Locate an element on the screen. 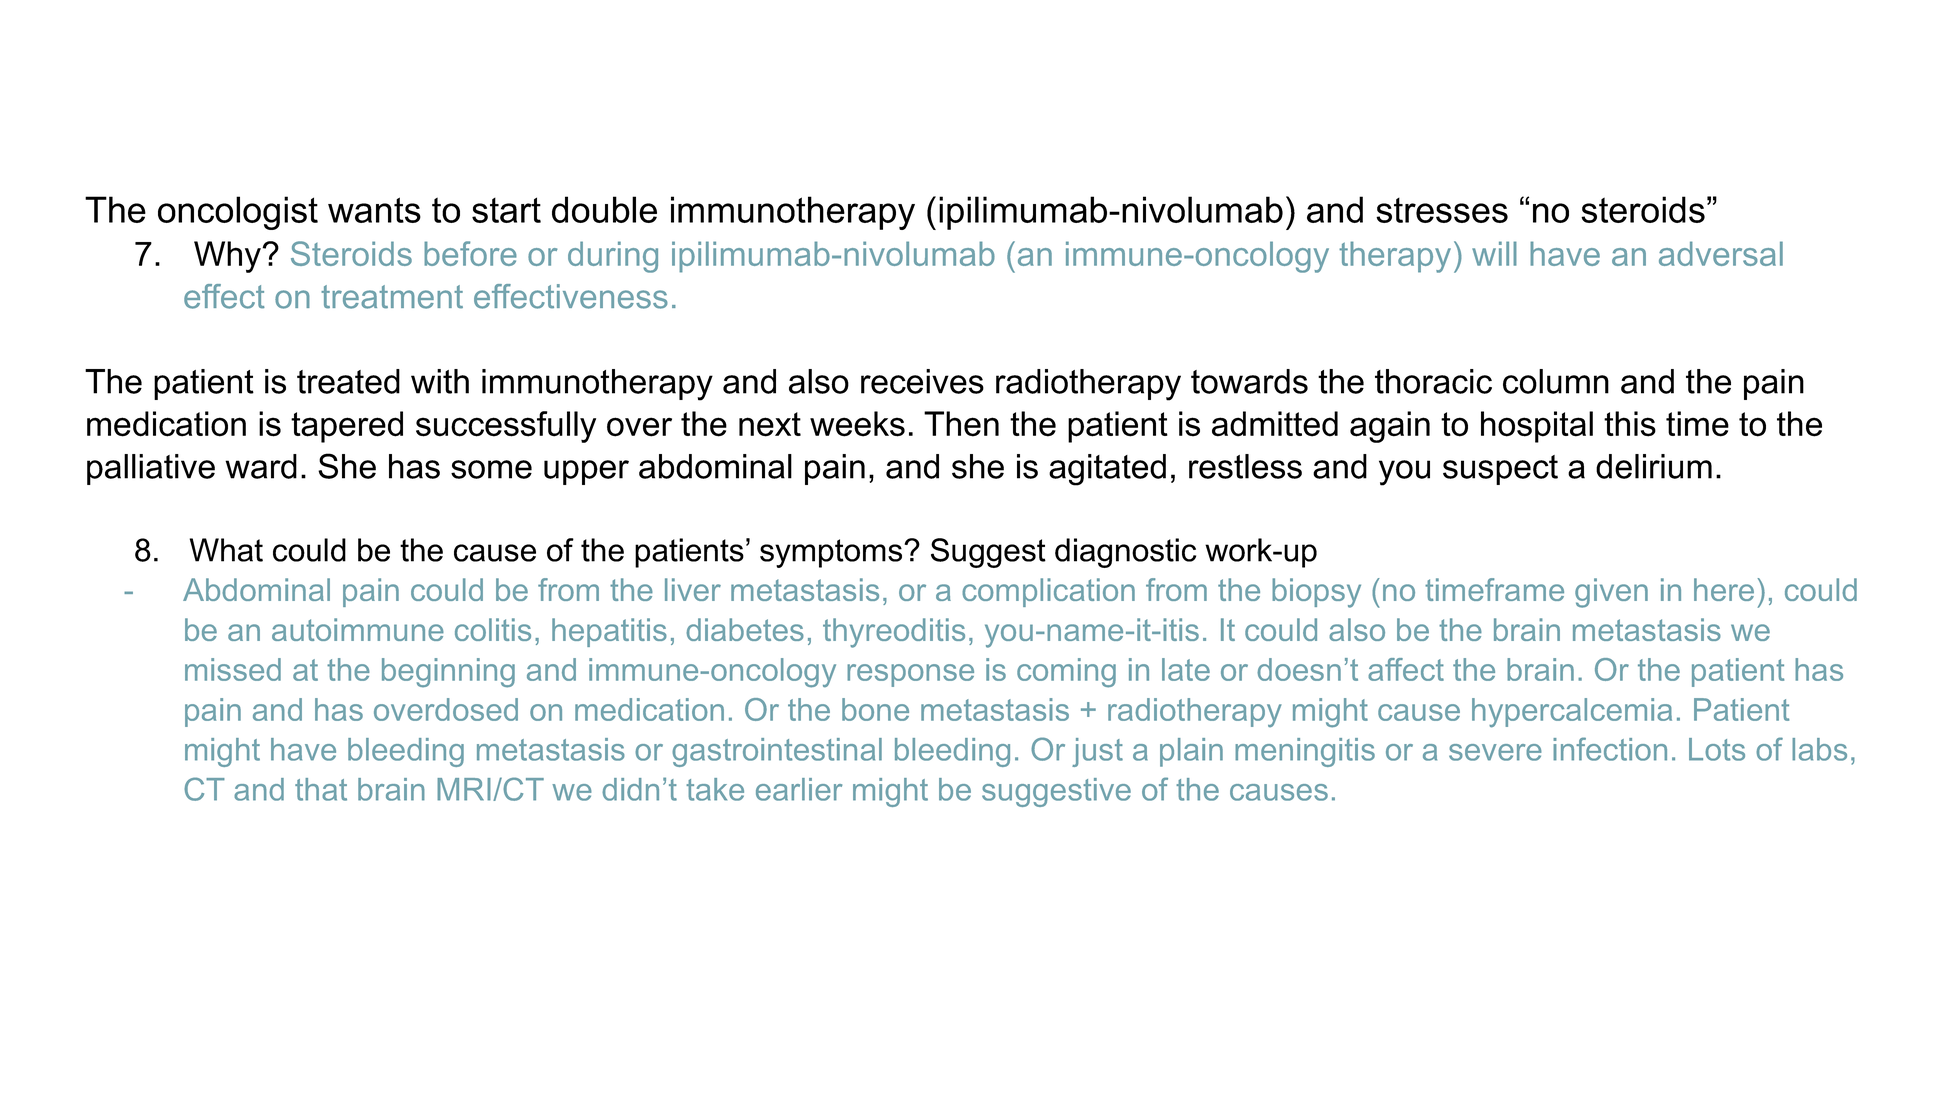  just is located at coordinates (1097, 752).
